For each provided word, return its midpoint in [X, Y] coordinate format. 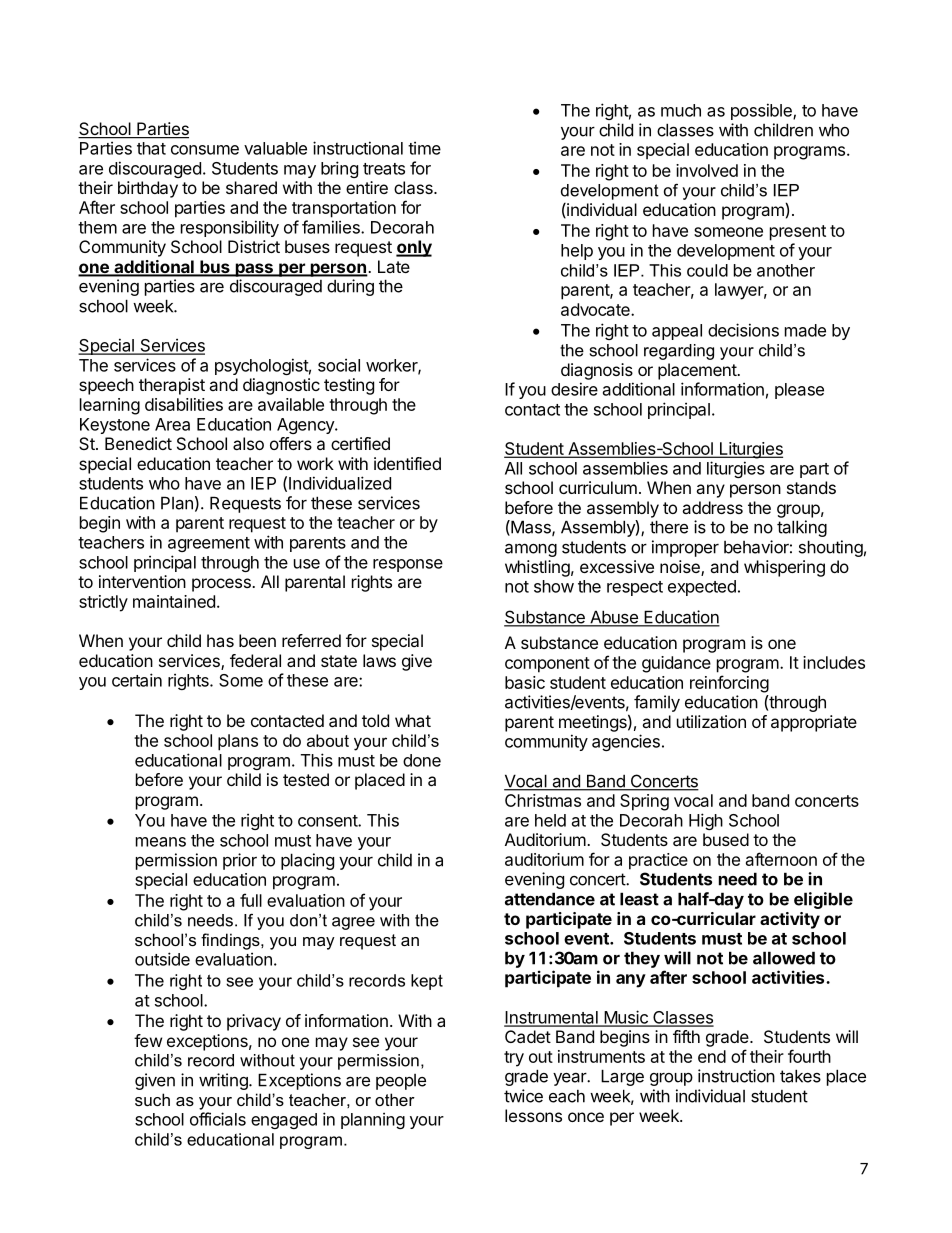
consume [205, 150]
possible [762, 111]
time [424, 148]
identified [407, 463]
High [706, 821]
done [422, 760]
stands [811, 487]
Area [172, 424]
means [161, 842]
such [152, 1099]
